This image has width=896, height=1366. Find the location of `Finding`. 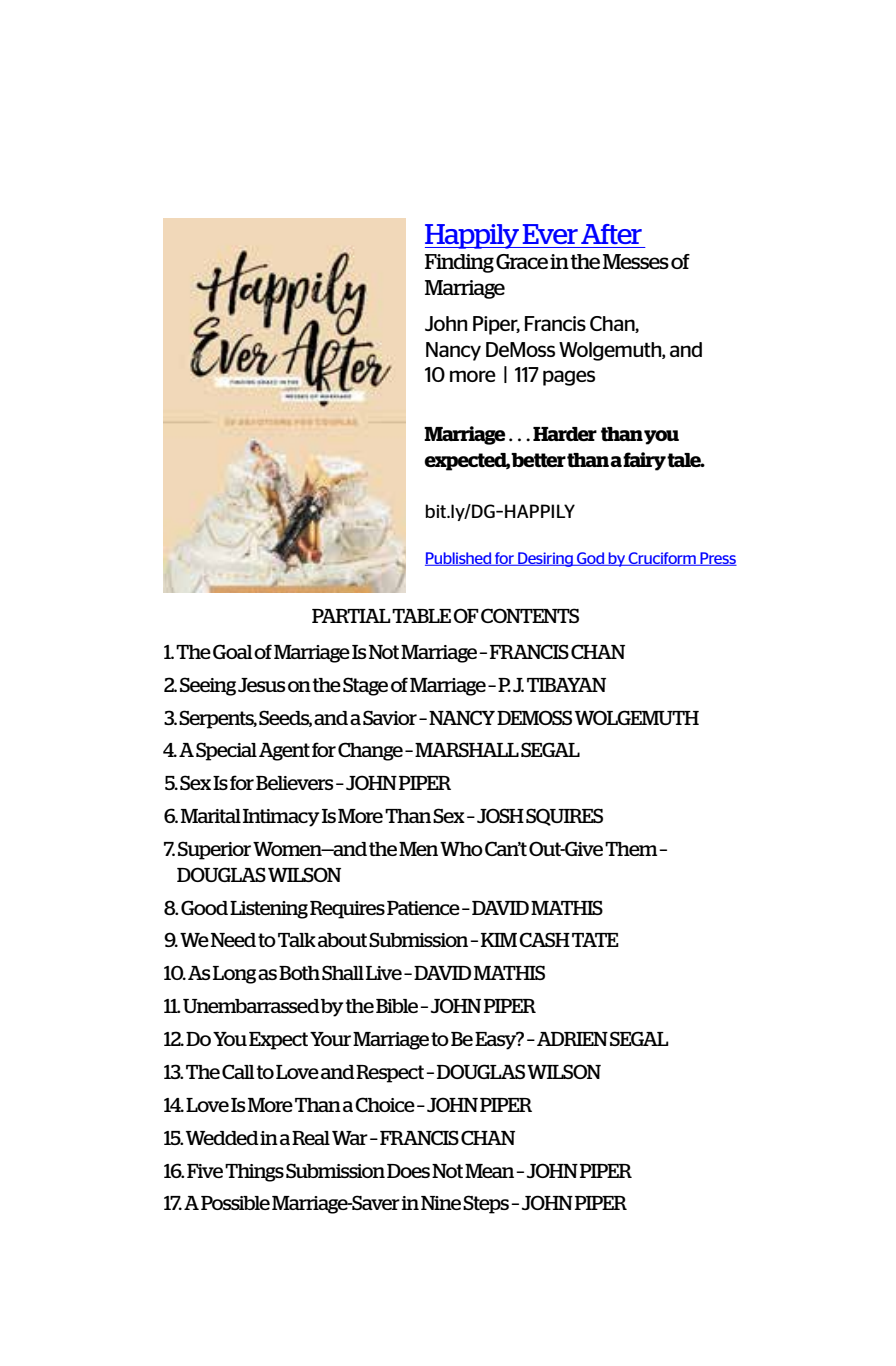

Finding is located at coordinates (459, 263).
